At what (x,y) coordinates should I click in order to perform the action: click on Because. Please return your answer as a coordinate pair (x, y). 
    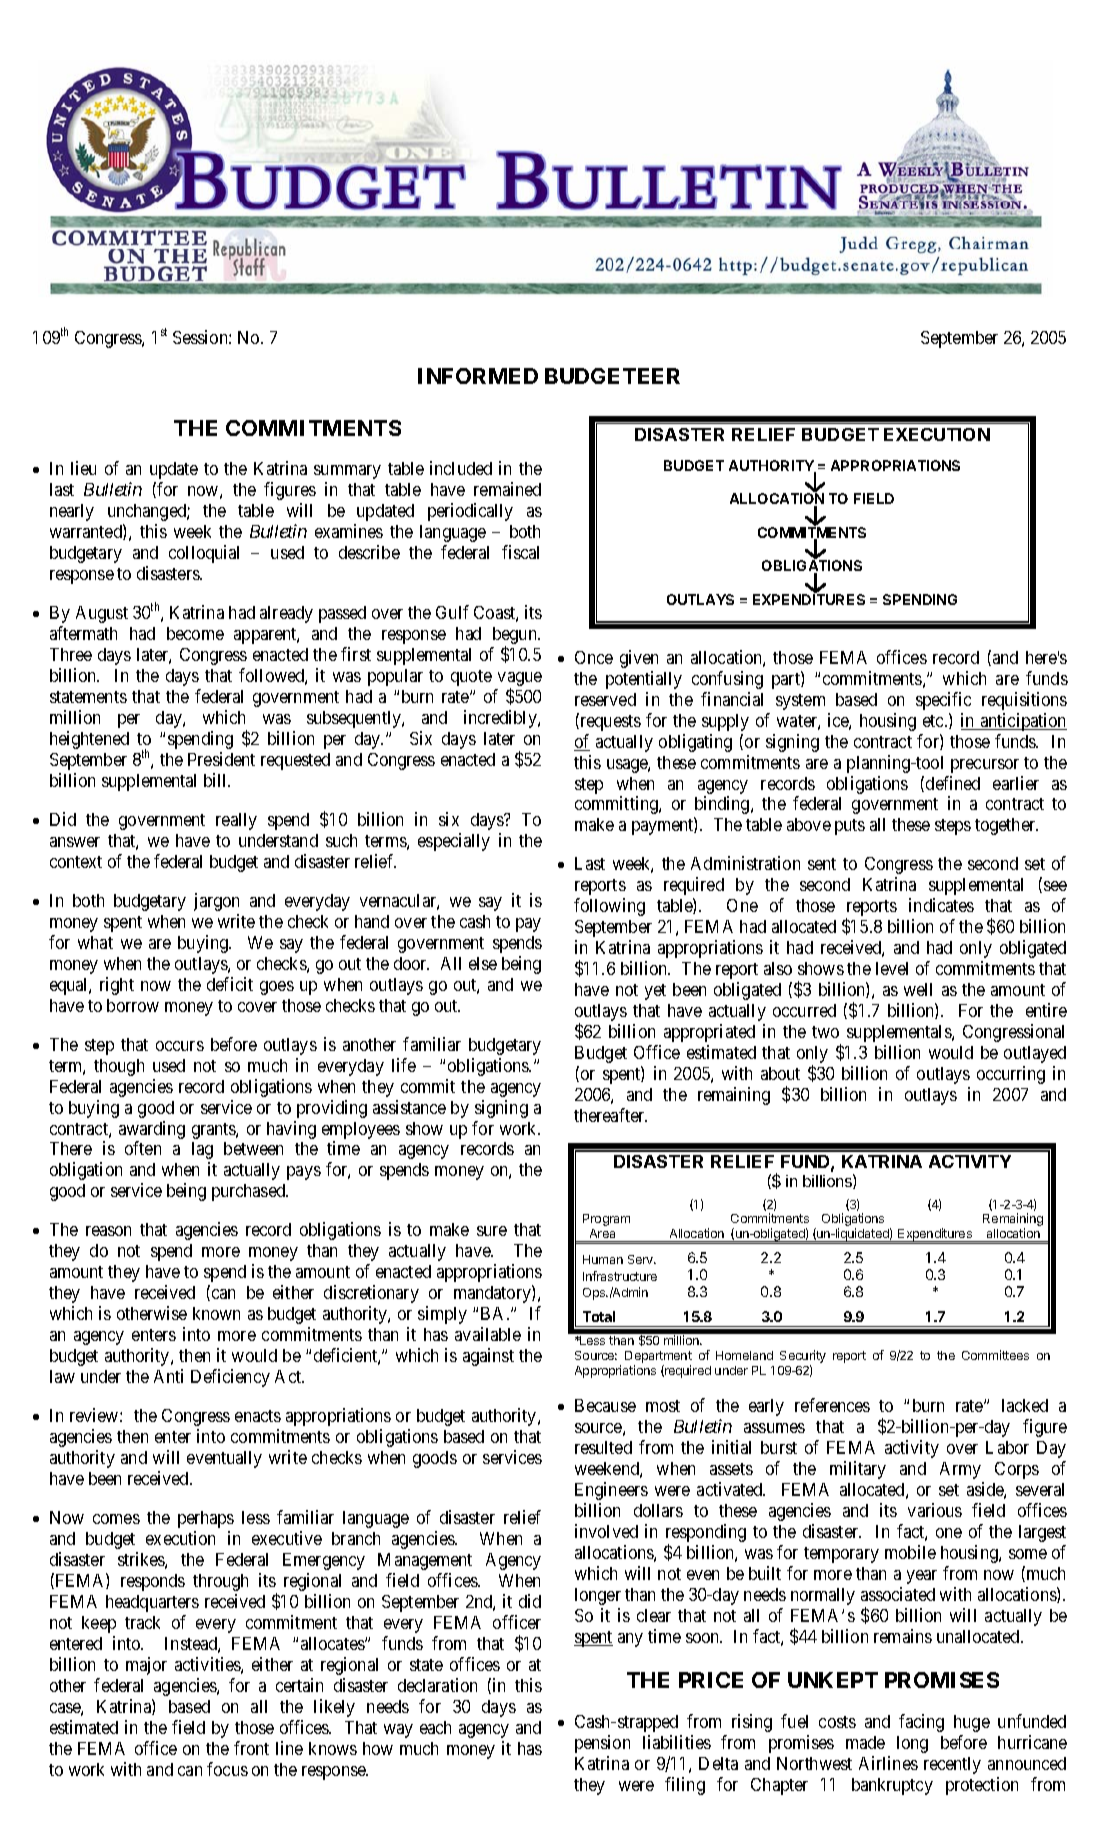
    Looking at the image, I should click on (605, 1405).
